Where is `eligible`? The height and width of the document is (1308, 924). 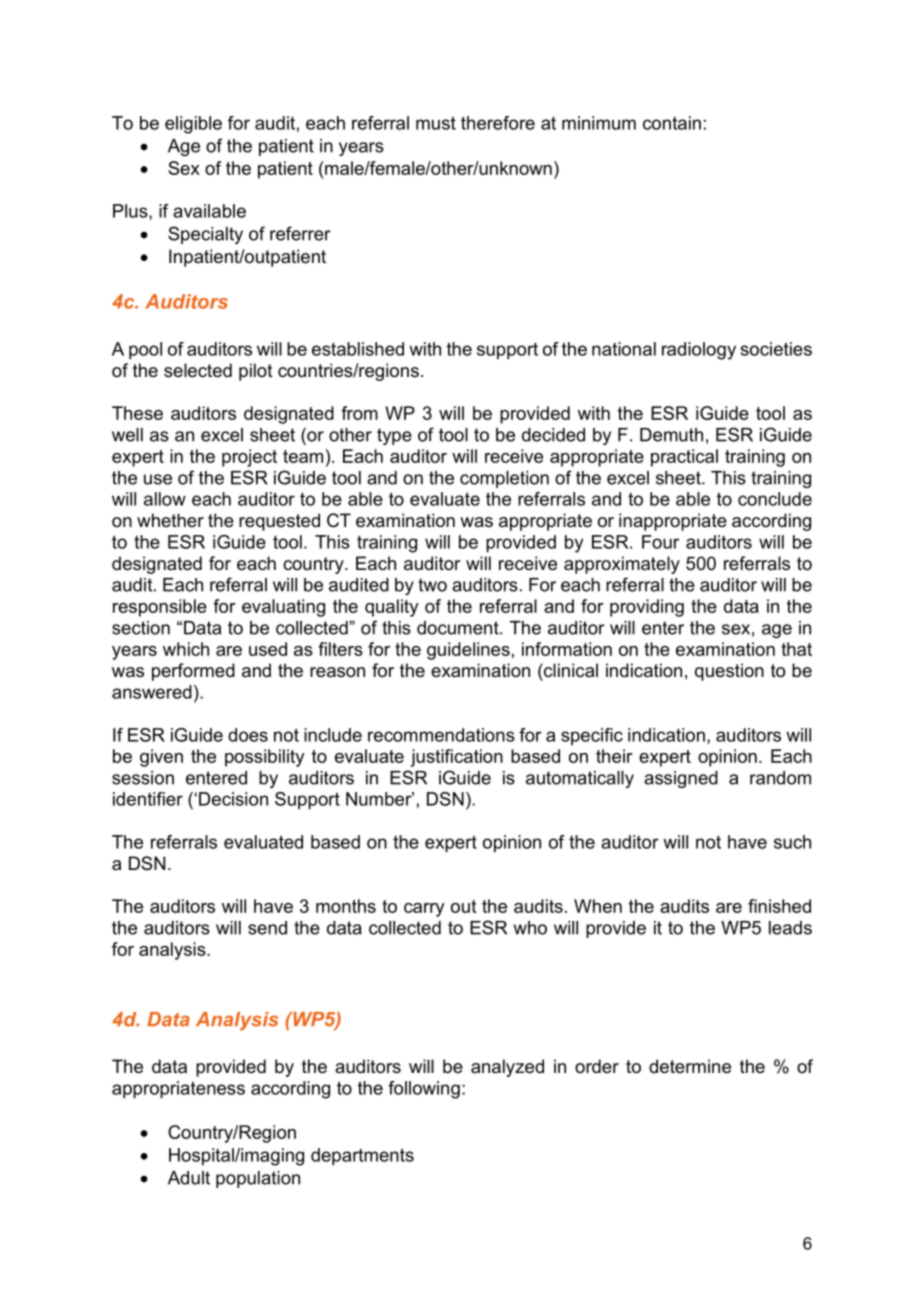 eligible is located at coordinates (193, 125).
